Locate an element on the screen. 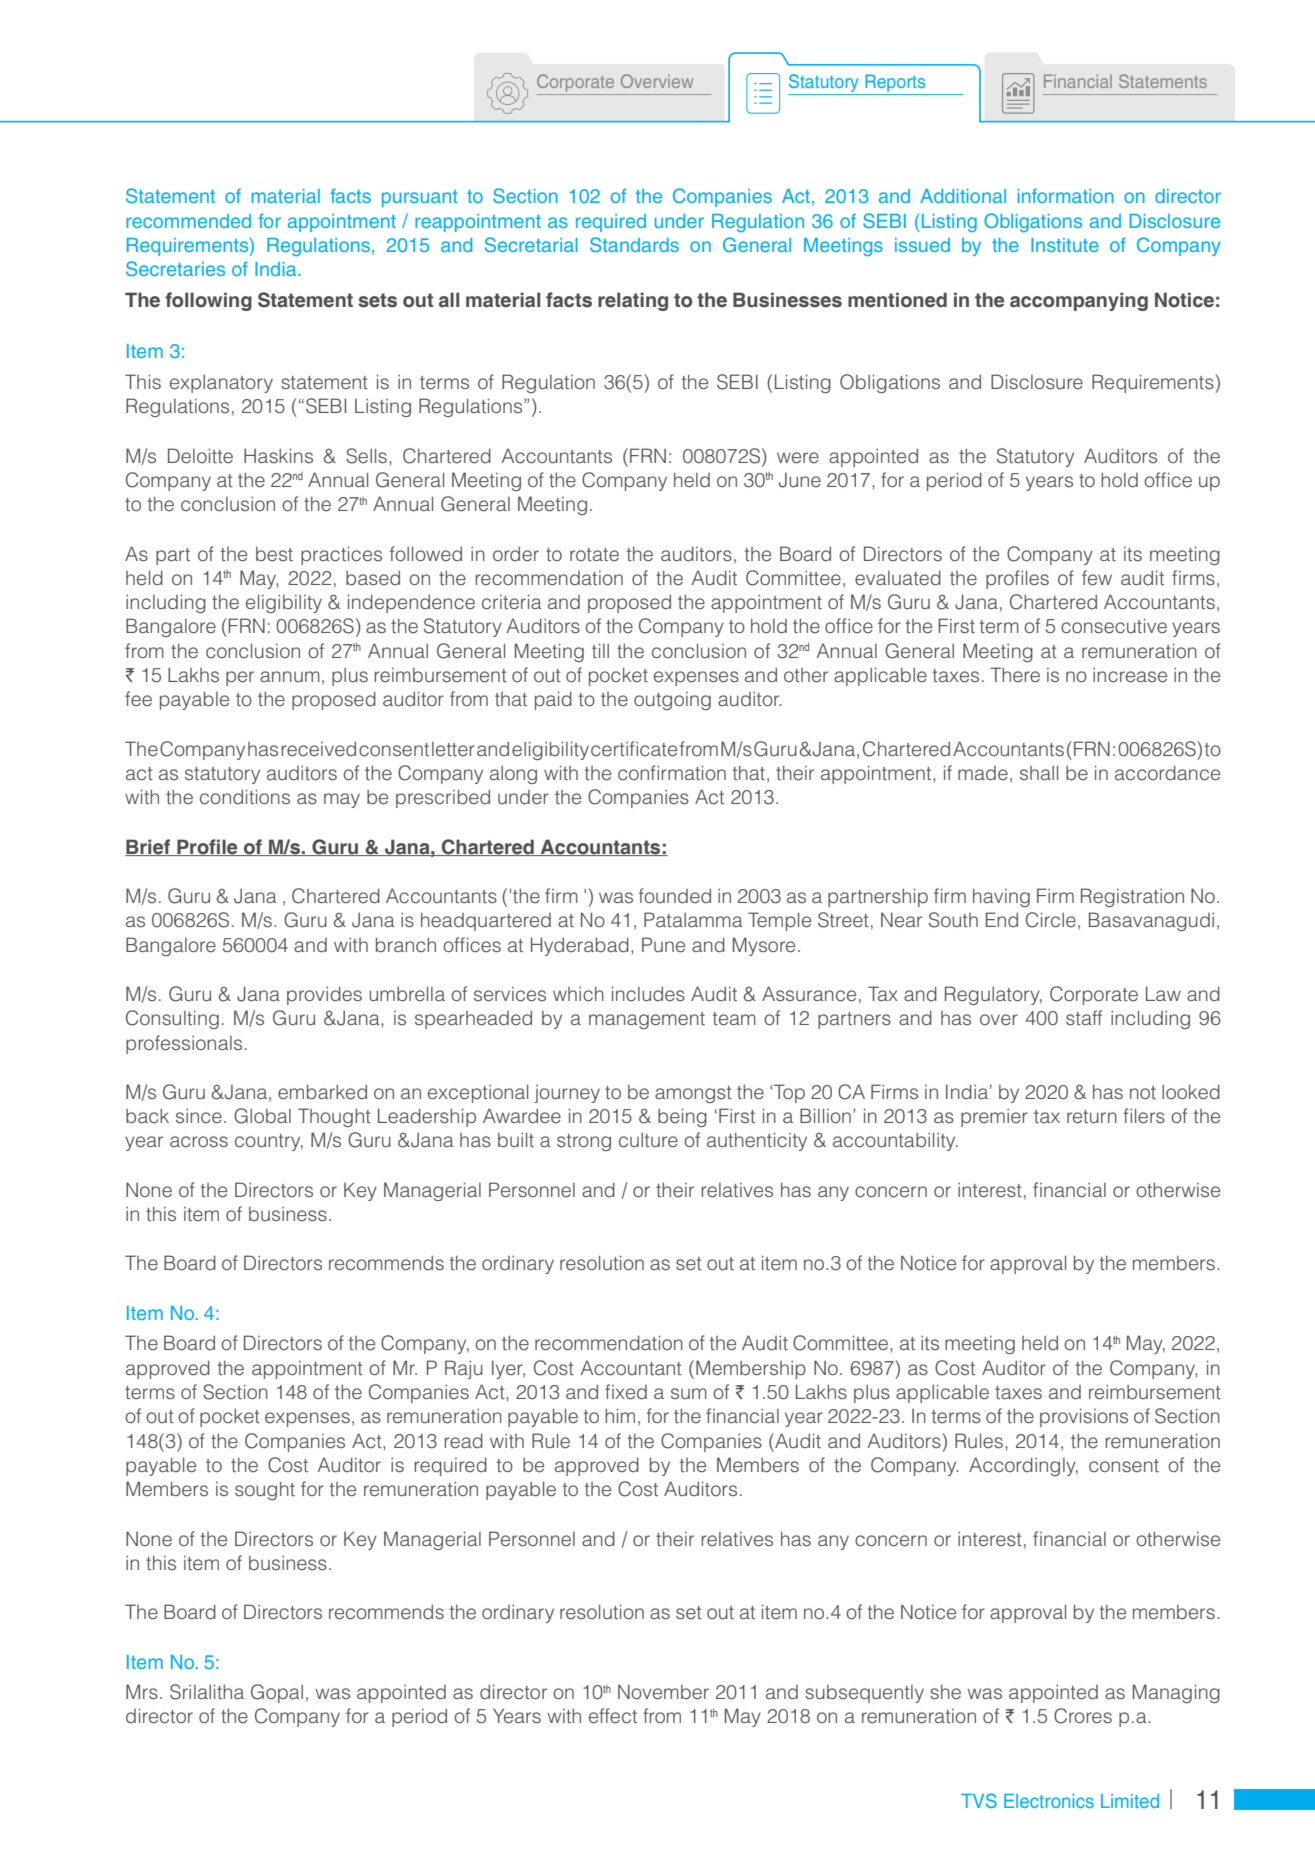 This screenshot has height=1860, width=1315. outgoing is located at coordinates (672, 701).
